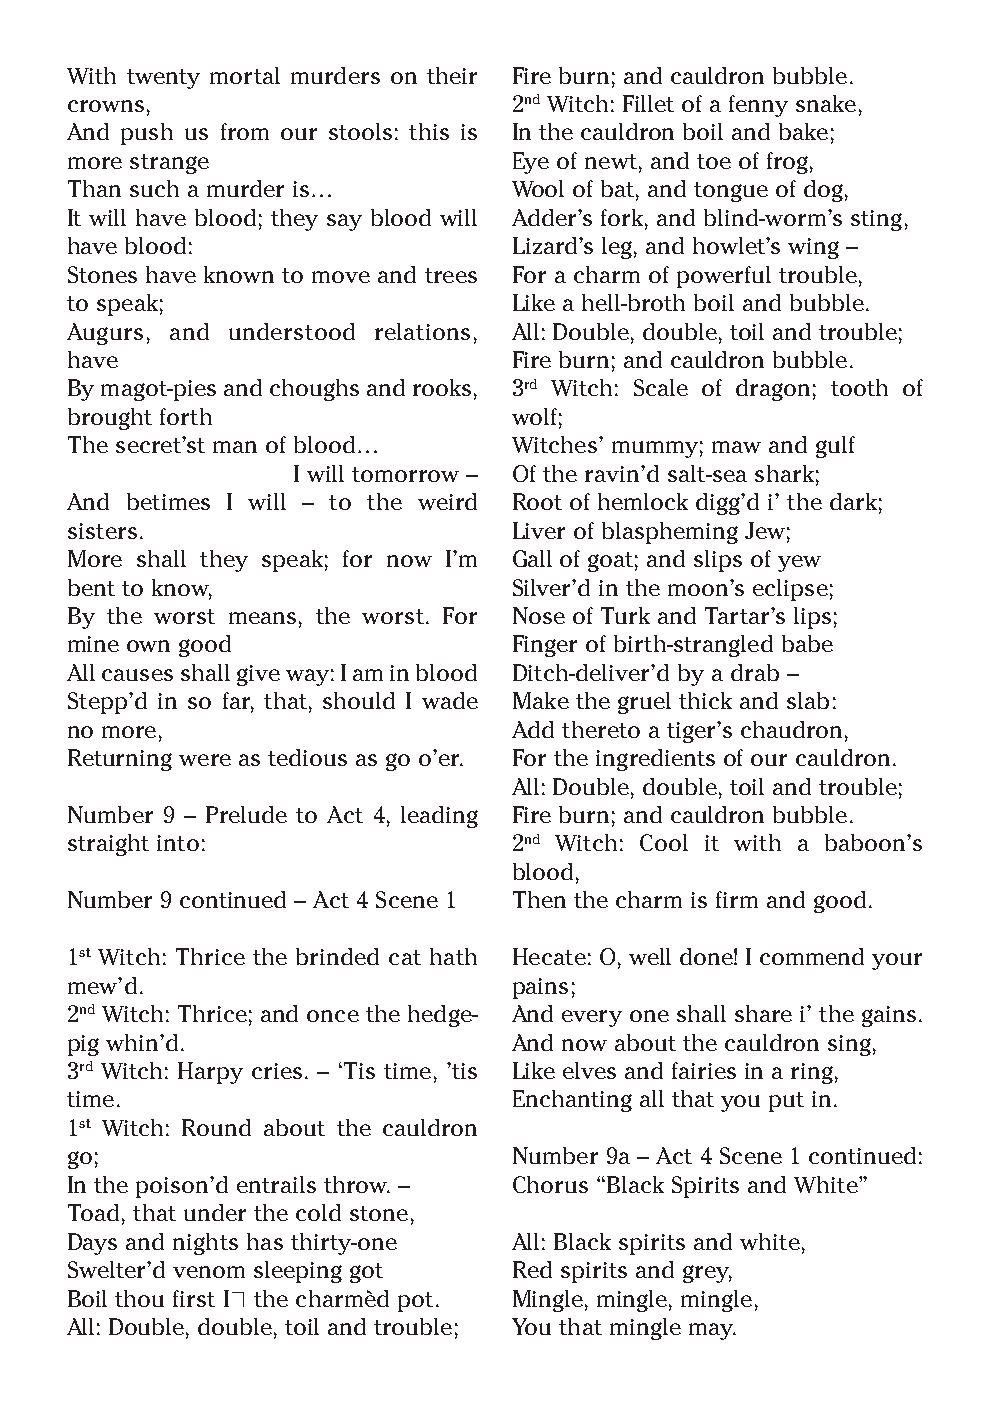  I want to click on Then, so click(539, 899).
